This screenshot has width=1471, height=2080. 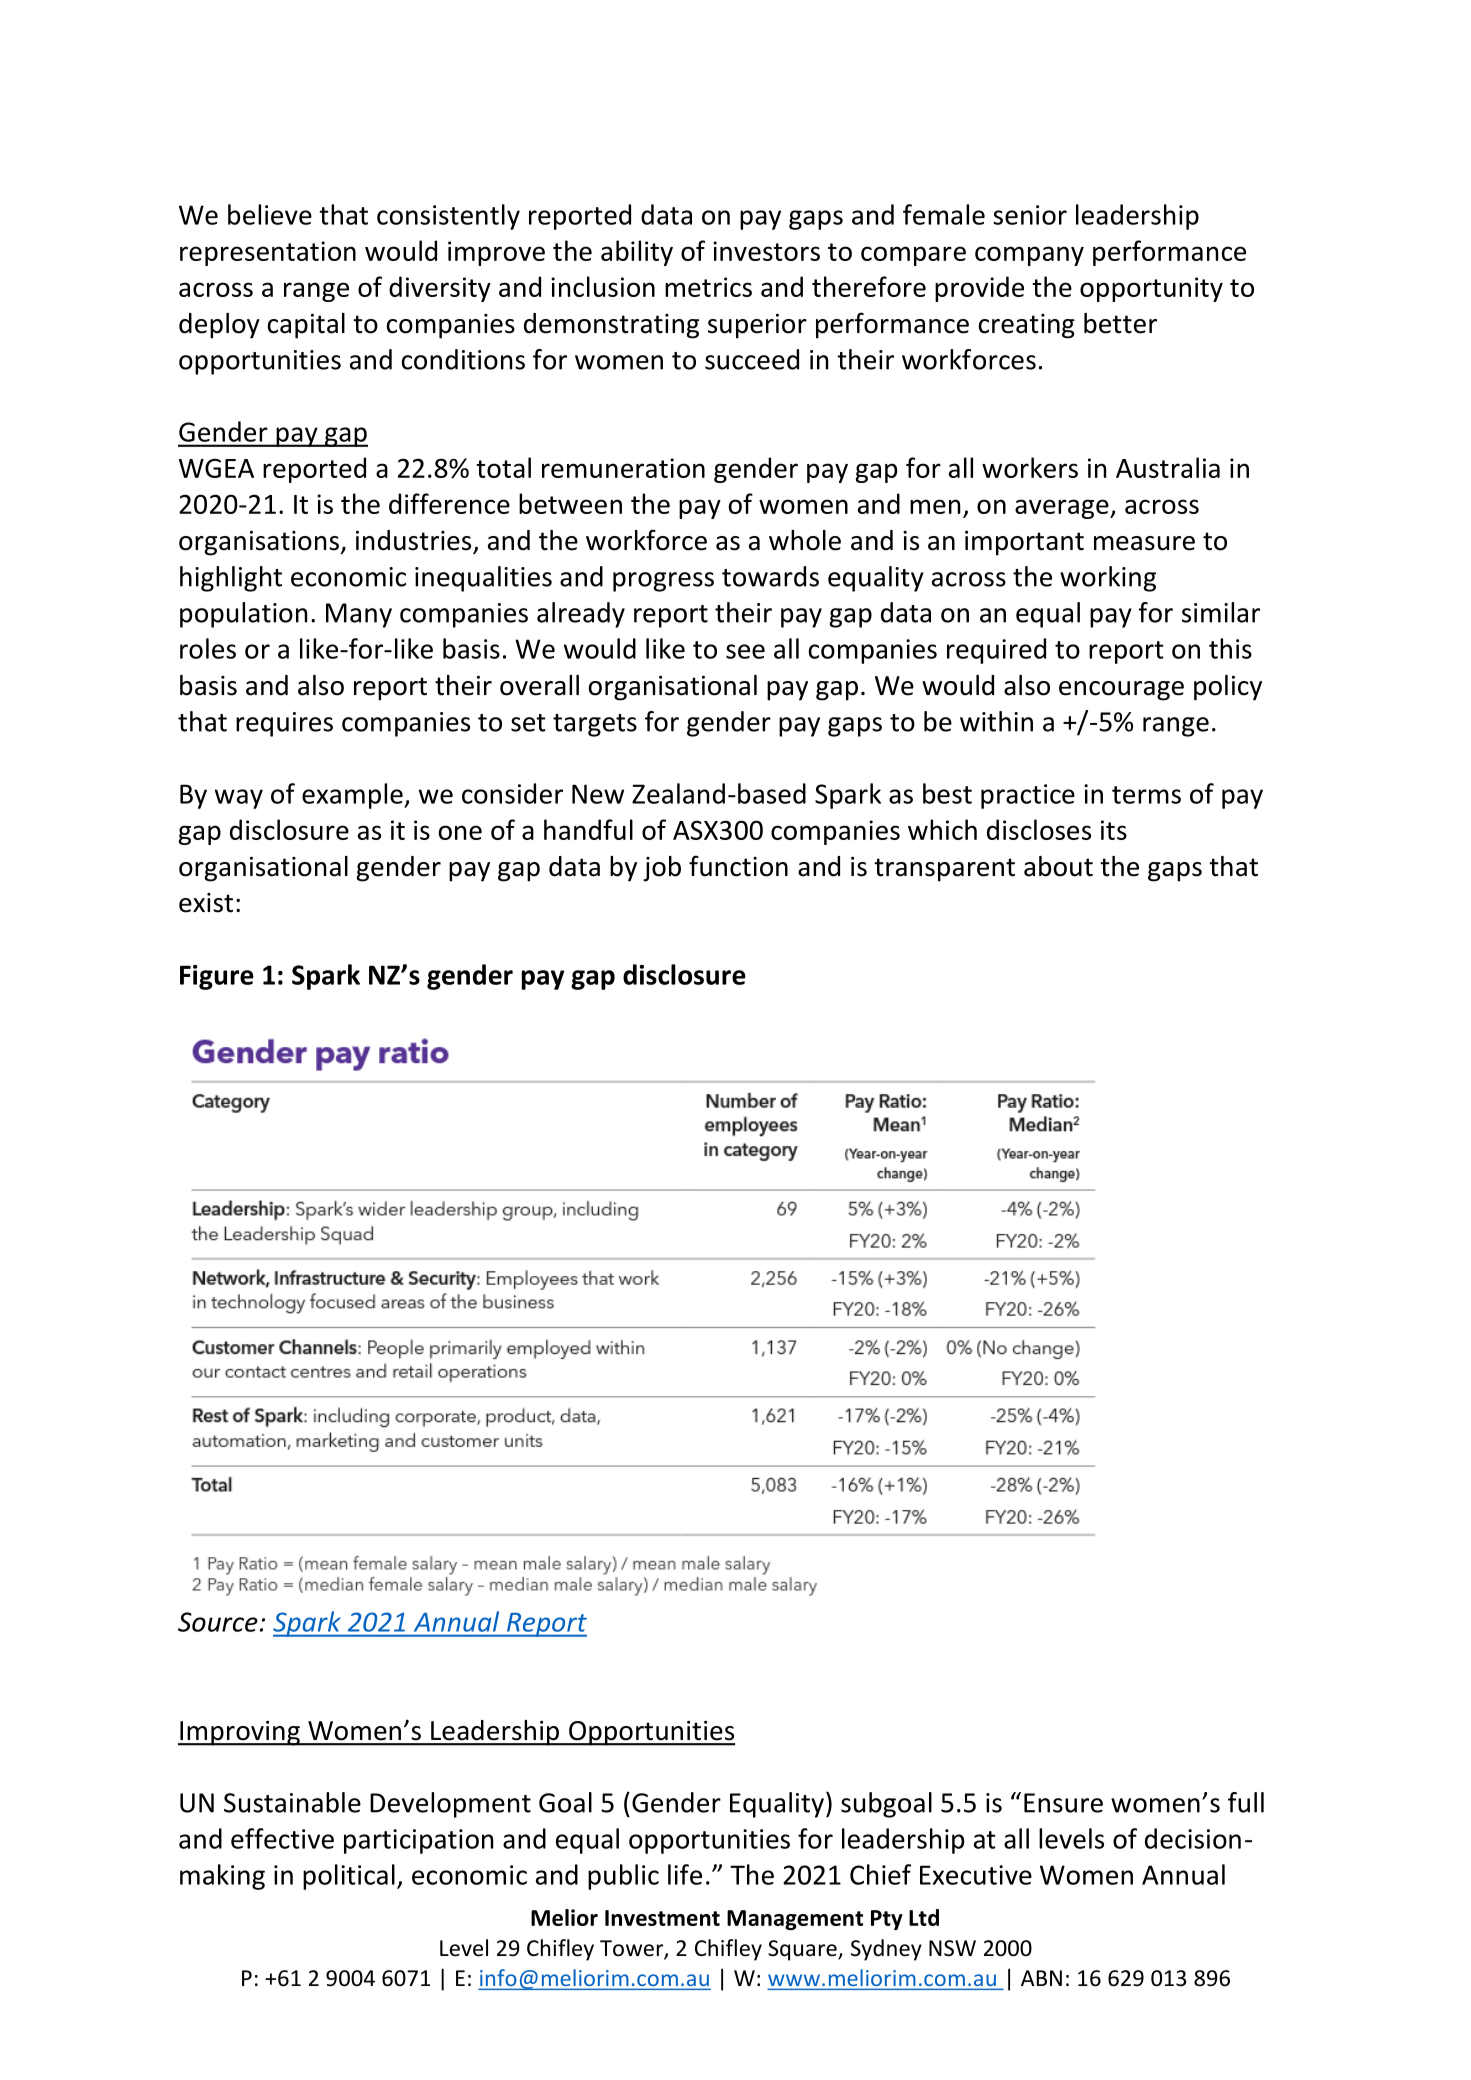 I want to click on representation, so click(x=268, y=253).
